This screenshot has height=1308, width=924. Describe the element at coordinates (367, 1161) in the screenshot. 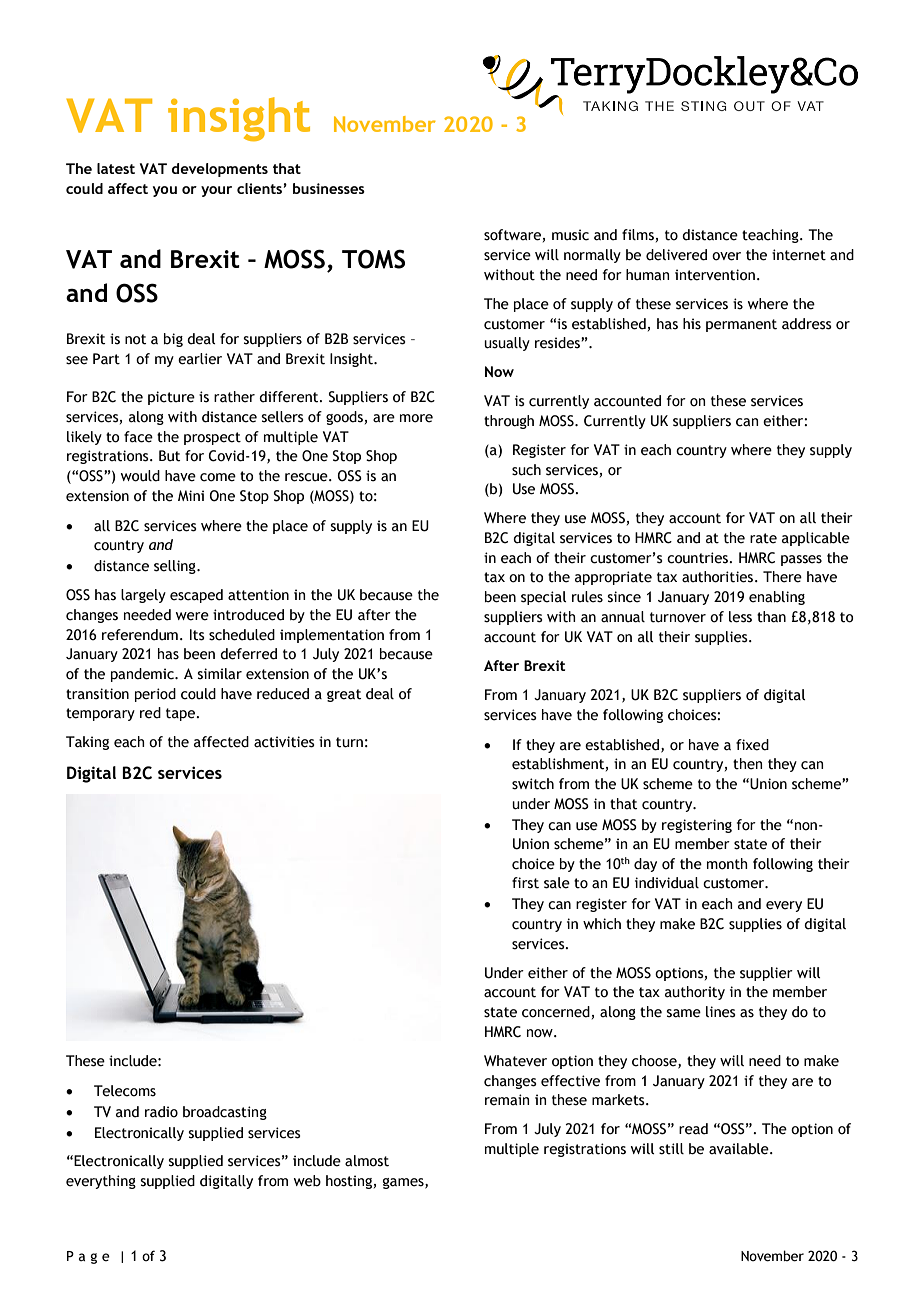

I see `almost` at that location.
